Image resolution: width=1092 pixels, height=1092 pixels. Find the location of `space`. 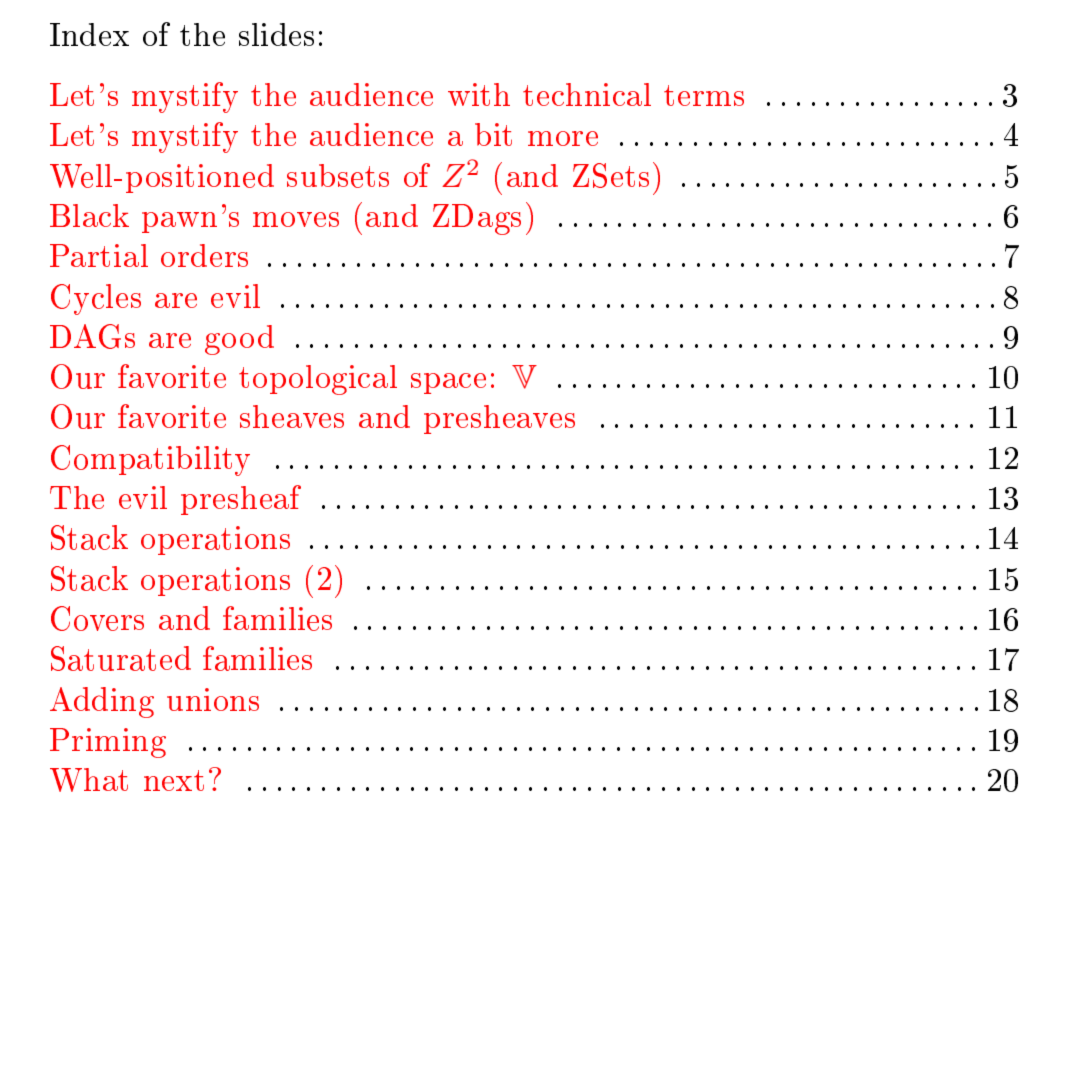

space is located at coordinates (448, 383).
